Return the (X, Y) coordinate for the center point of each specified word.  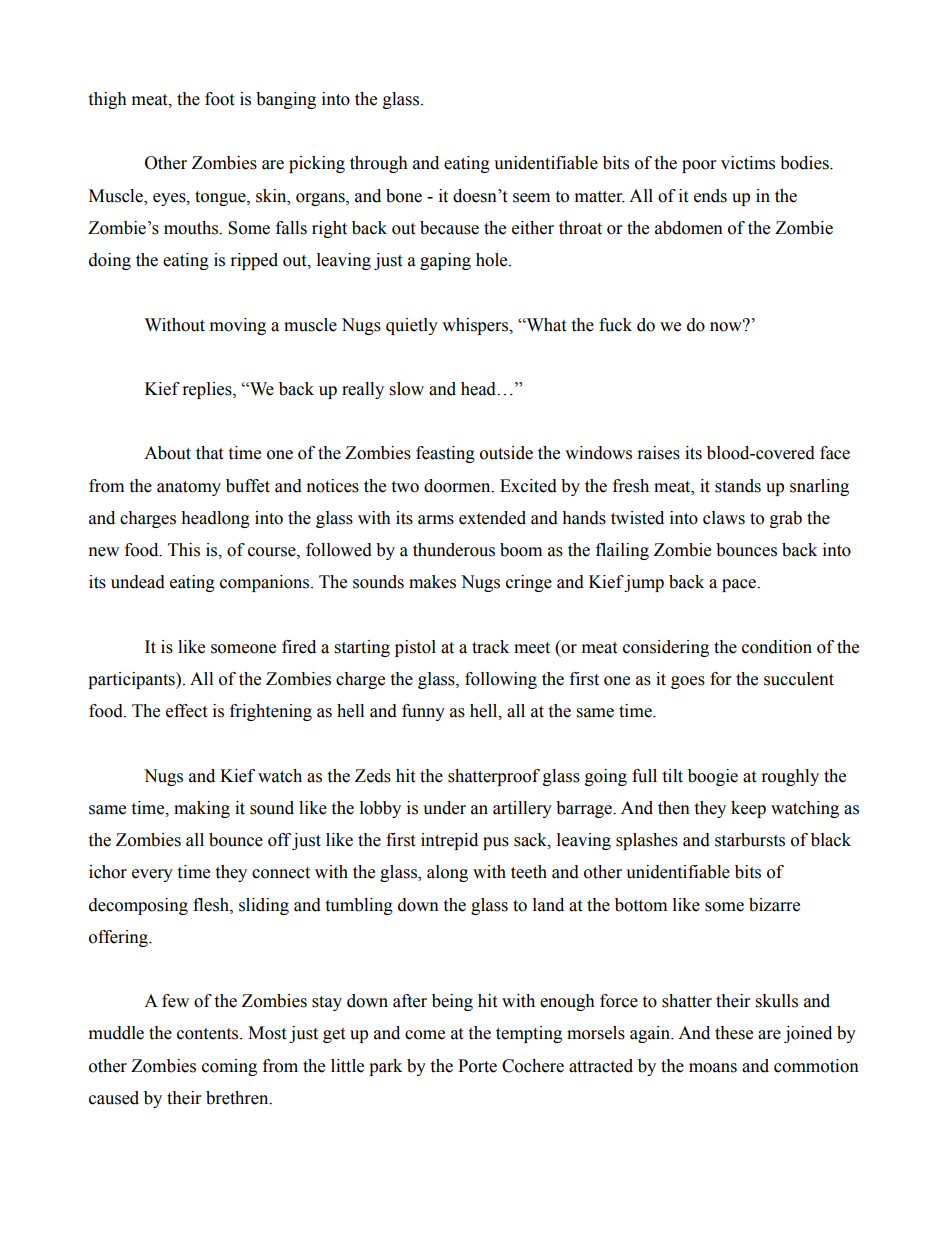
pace (740, 585)
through (379, 164)
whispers (476, 326)
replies (208, 390)
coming (229, 1067)
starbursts (750, 840)
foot (219, 99)
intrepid (449, 841)
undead (138, 582)
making (202, 809)
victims (748, 163)
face (835, 453)
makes (432, 582)
